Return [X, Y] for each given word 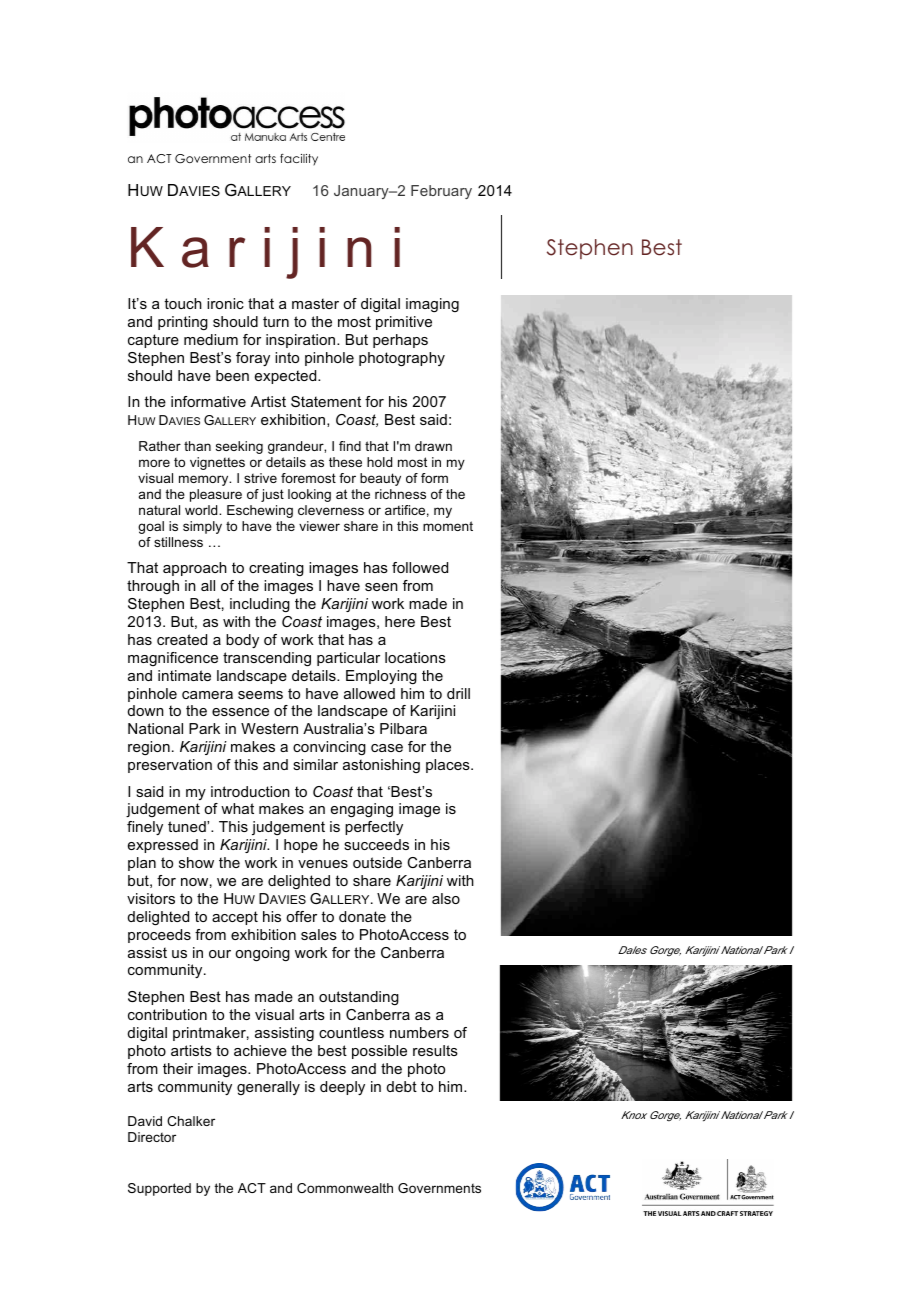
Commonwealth [345, 1188]
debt [402, 1086]
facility [299, 160]
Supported [159, 1189]
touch [183, 303]
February [441, 192]
